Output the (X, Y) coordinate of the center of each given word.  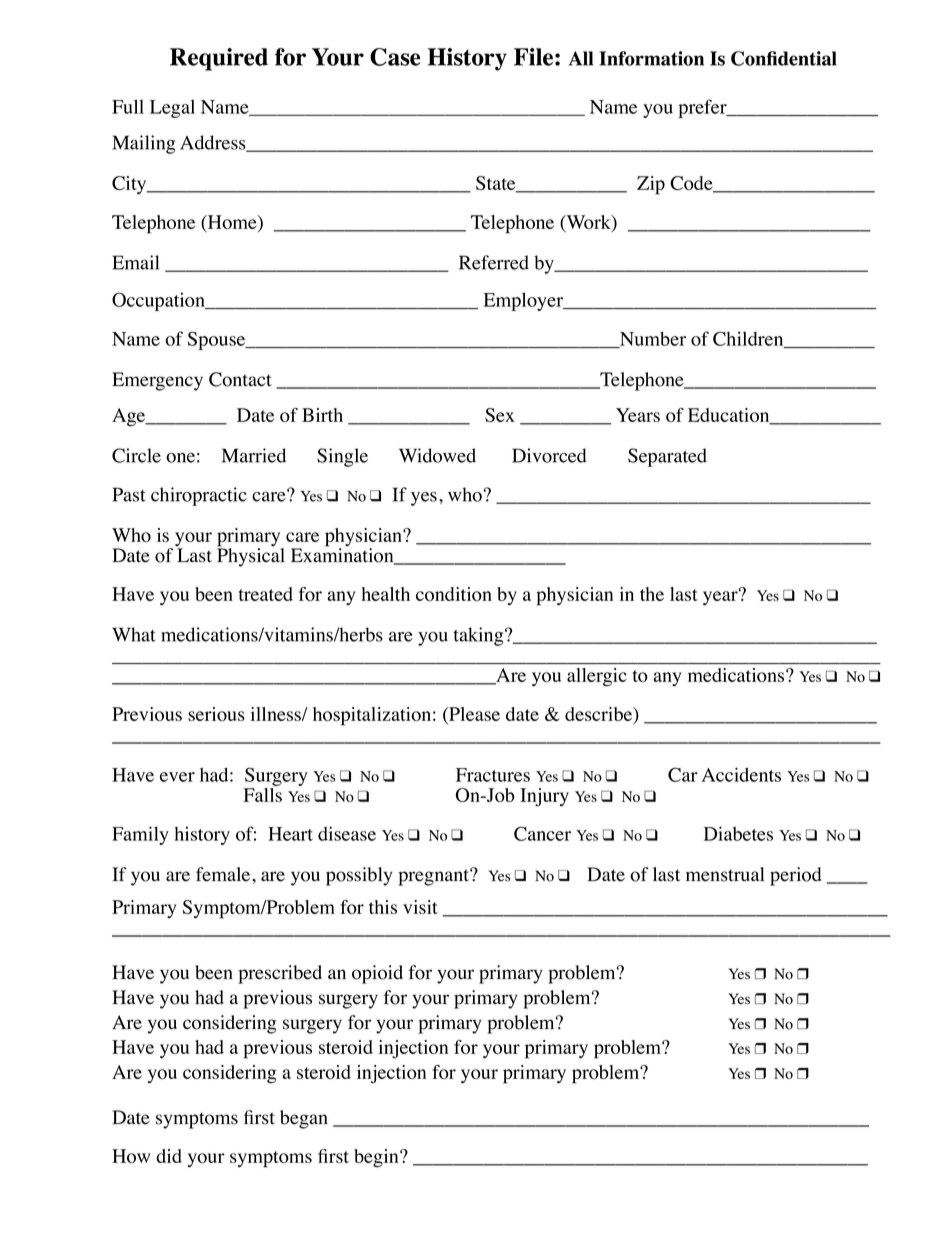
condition (454, 594)
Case (395, 57)
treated (266, 594)
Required (219, 59)
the (652, 594)
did (169, 1156)
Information (651, 58)
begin (377, 1158)
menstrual (725, 874)
